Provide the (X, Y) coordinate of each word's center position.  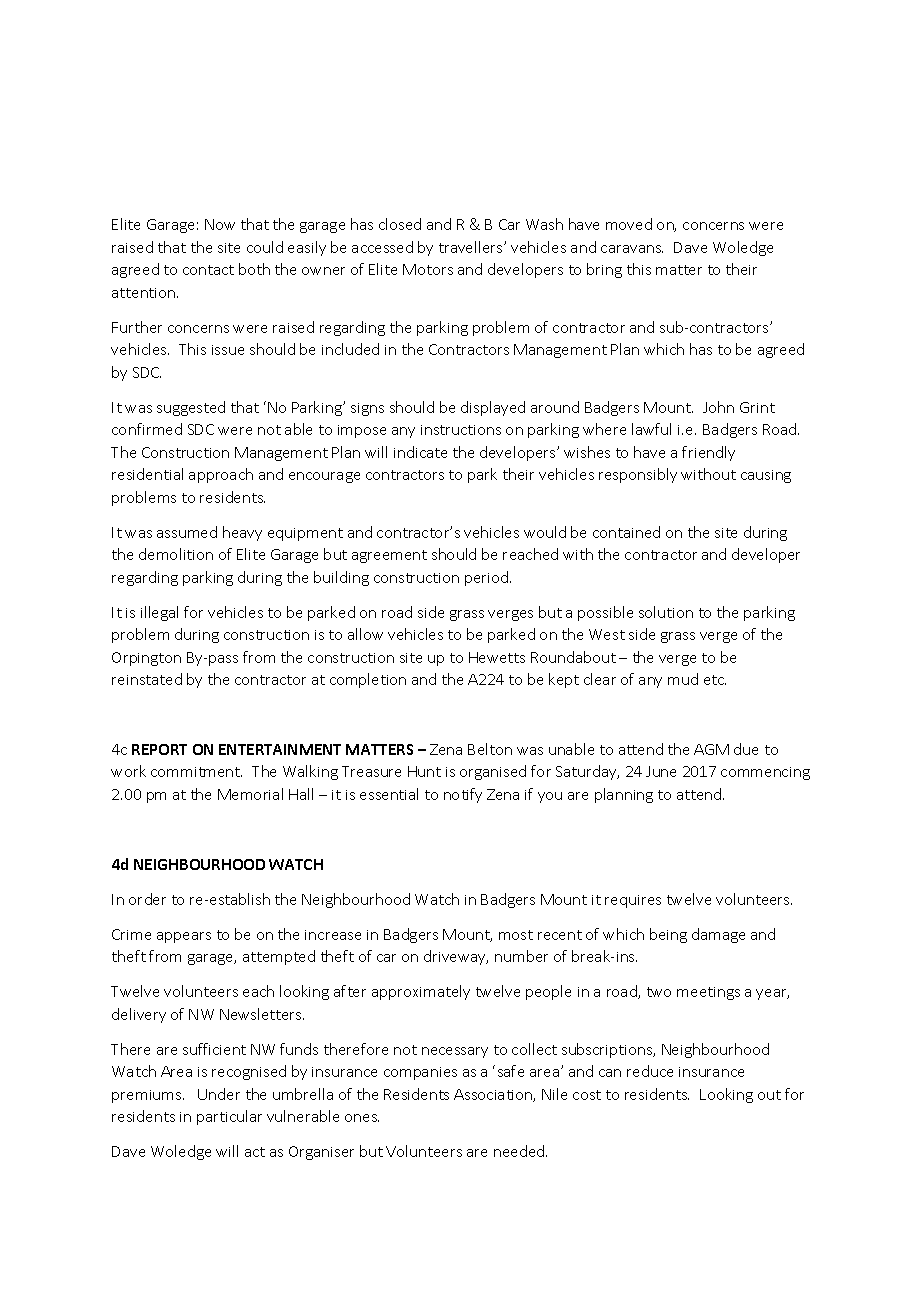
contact (208, 270)
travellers (472, 247)
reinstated (147, 679)
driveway (456, 957)
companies (420, 1073)
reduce (650, 1071)
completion (368, 680)
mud (683, 679)
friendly (708, 453)
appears (184, 937)
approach (221, 475)
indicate (420, 452)
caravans (632, 249)
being (668, 935)
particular (229, 1117)
